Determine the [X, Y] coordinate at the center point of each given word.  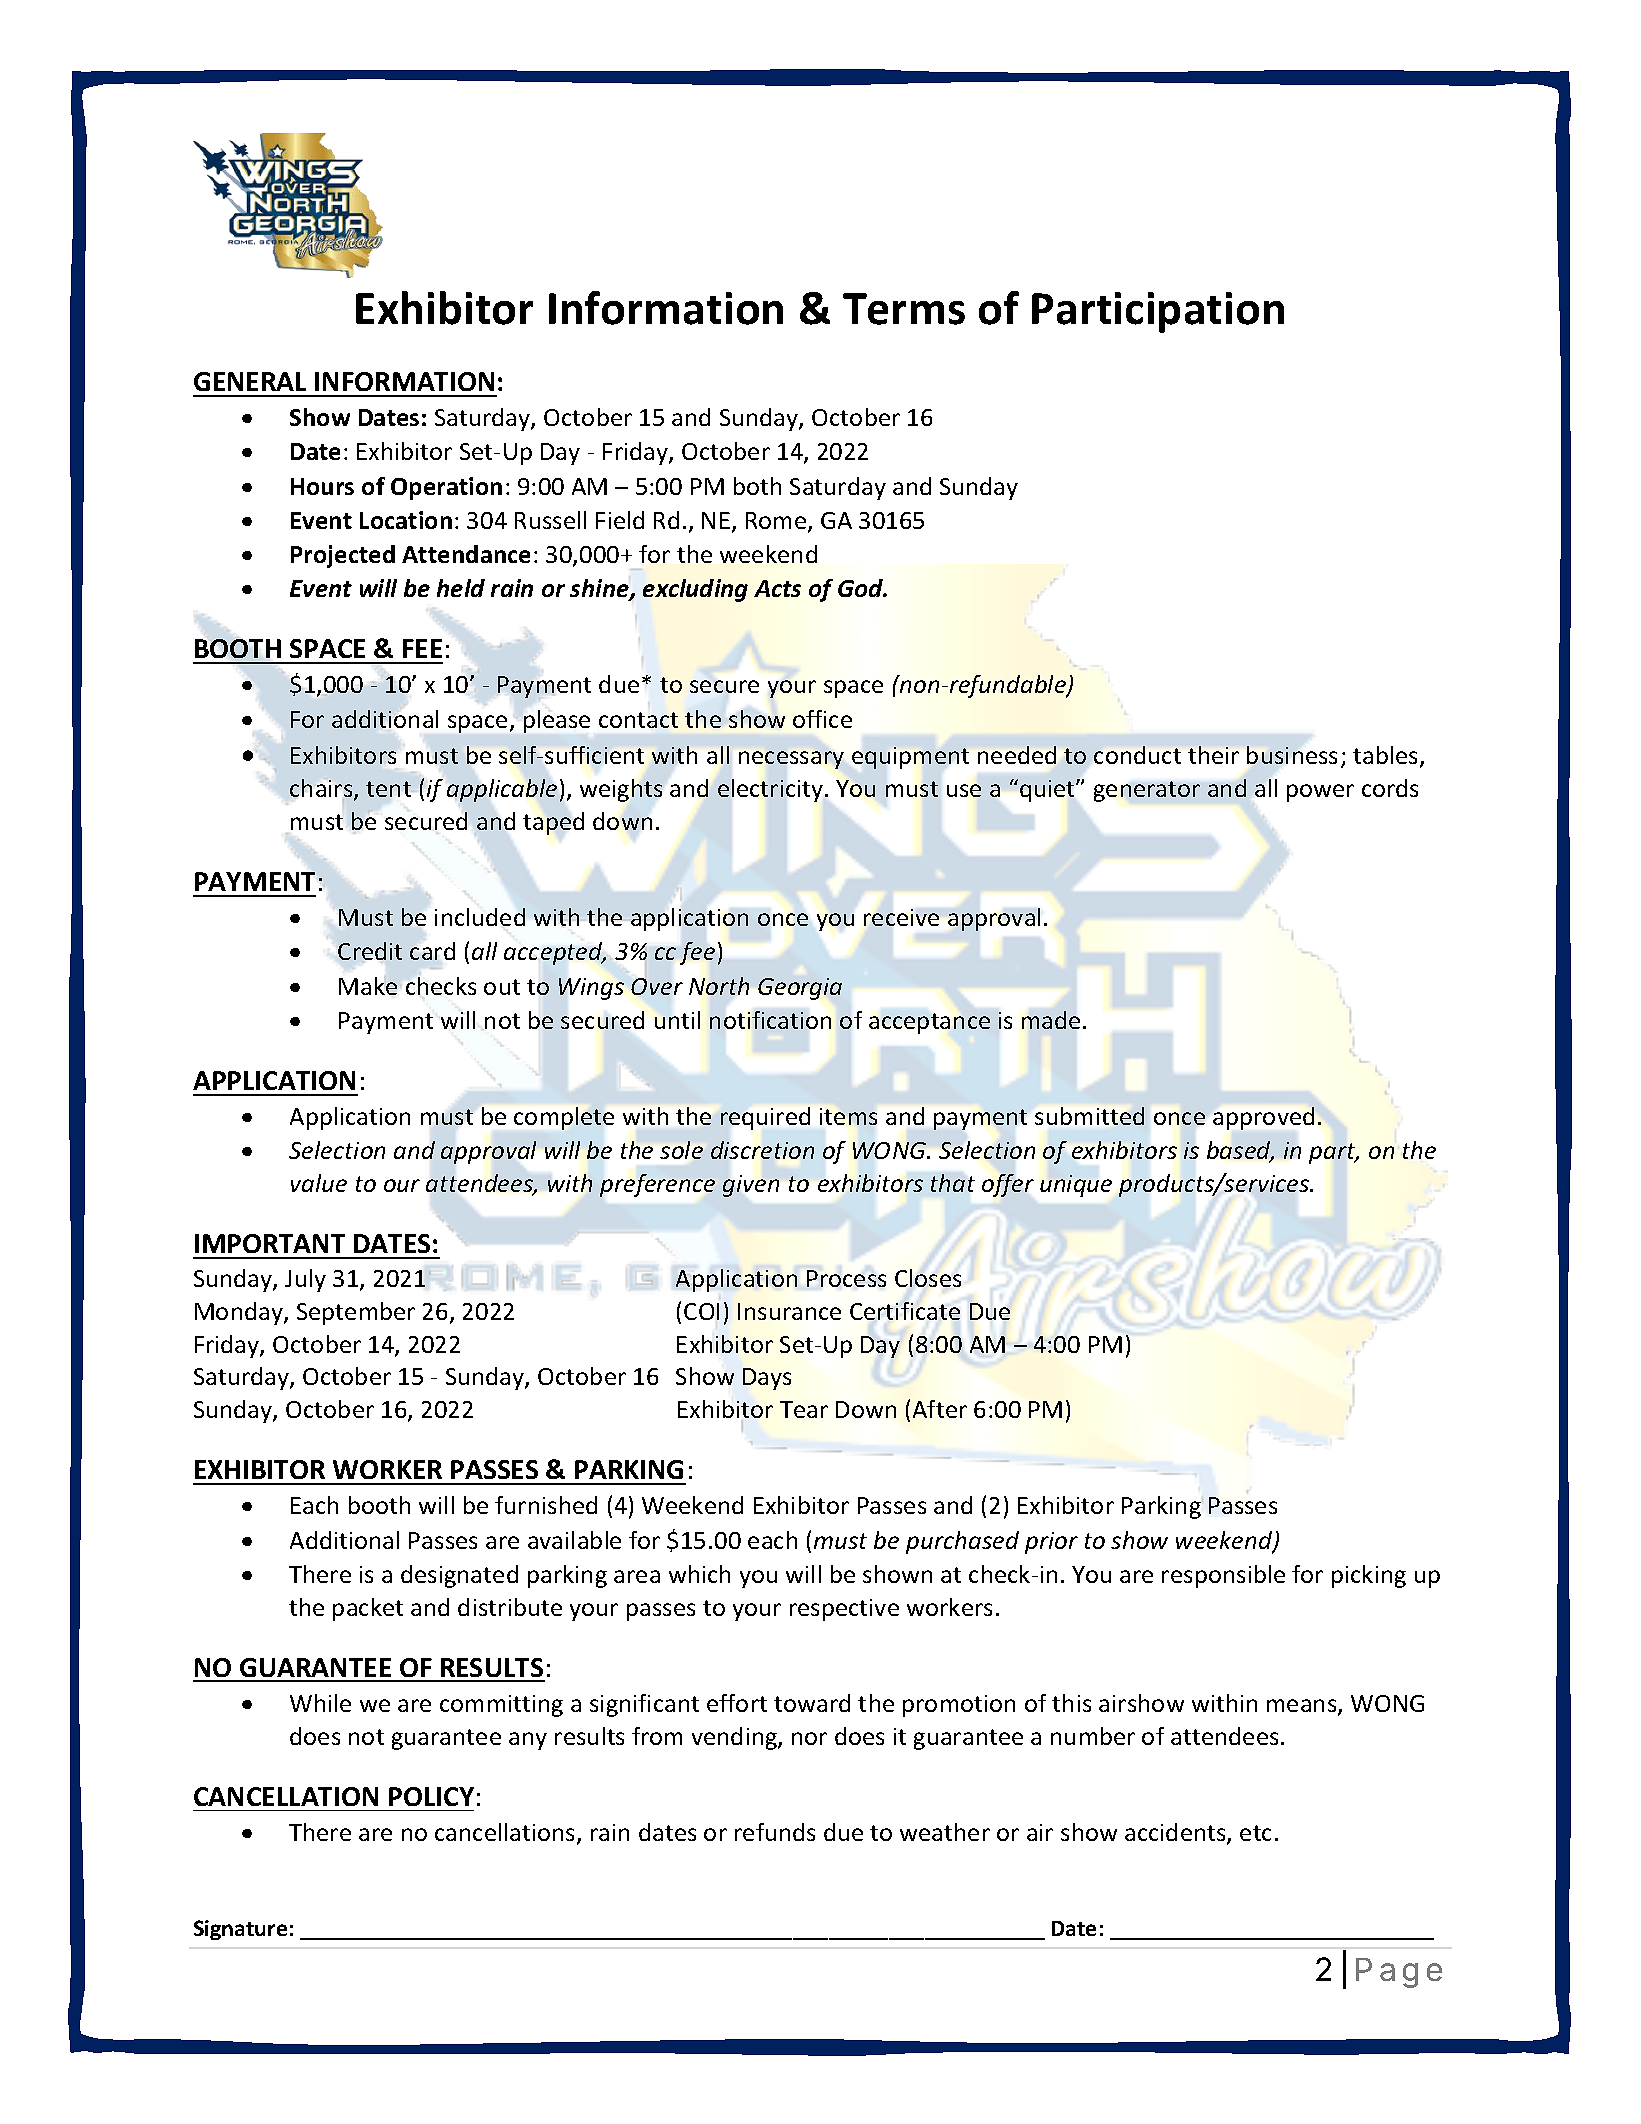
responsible [1223, 1576]
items [848, 1116]
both [757, 486]
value [319, 1183]
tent [388, 789]
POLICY [431, 1796]
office [822, 719]
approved [1263, 1118]
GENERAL [250, 381]
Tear [804, 1409]
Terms [904, 309]
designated [459, 1576]
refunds [775, 1832]
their [1213, 755]
